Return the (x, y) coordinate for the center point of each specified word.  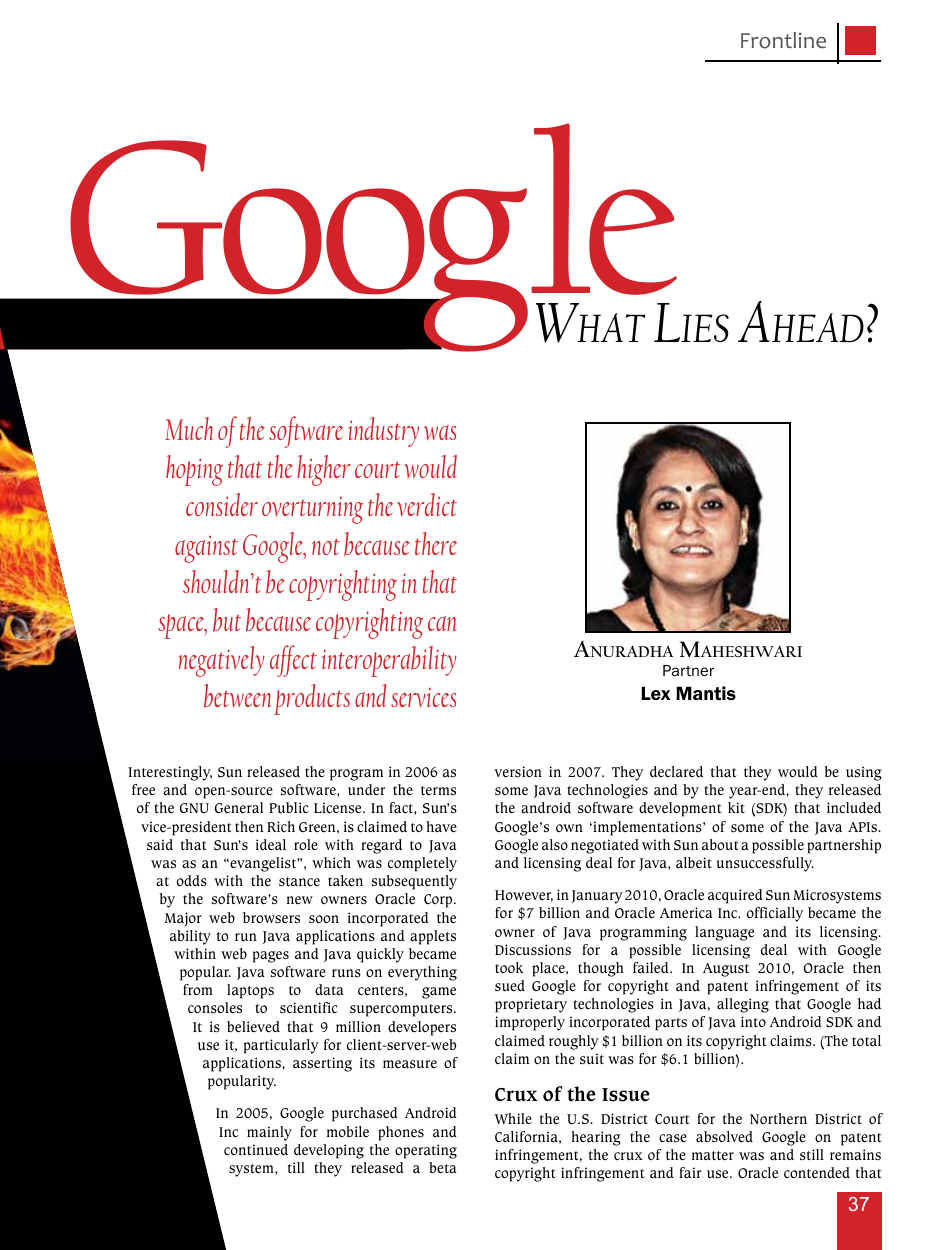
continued (256, 1149)
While (513, 1119)
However (524, 896)
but (227, 620)
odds (192, 881)
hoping (194, 470)
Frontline (783, 40)
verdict (427, 504)
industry (383, 432)
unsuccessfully (765, 864)
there (436, 543)
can (442, 623)
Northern (778, 1118)
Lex (656, 693)
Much (189, 428)
